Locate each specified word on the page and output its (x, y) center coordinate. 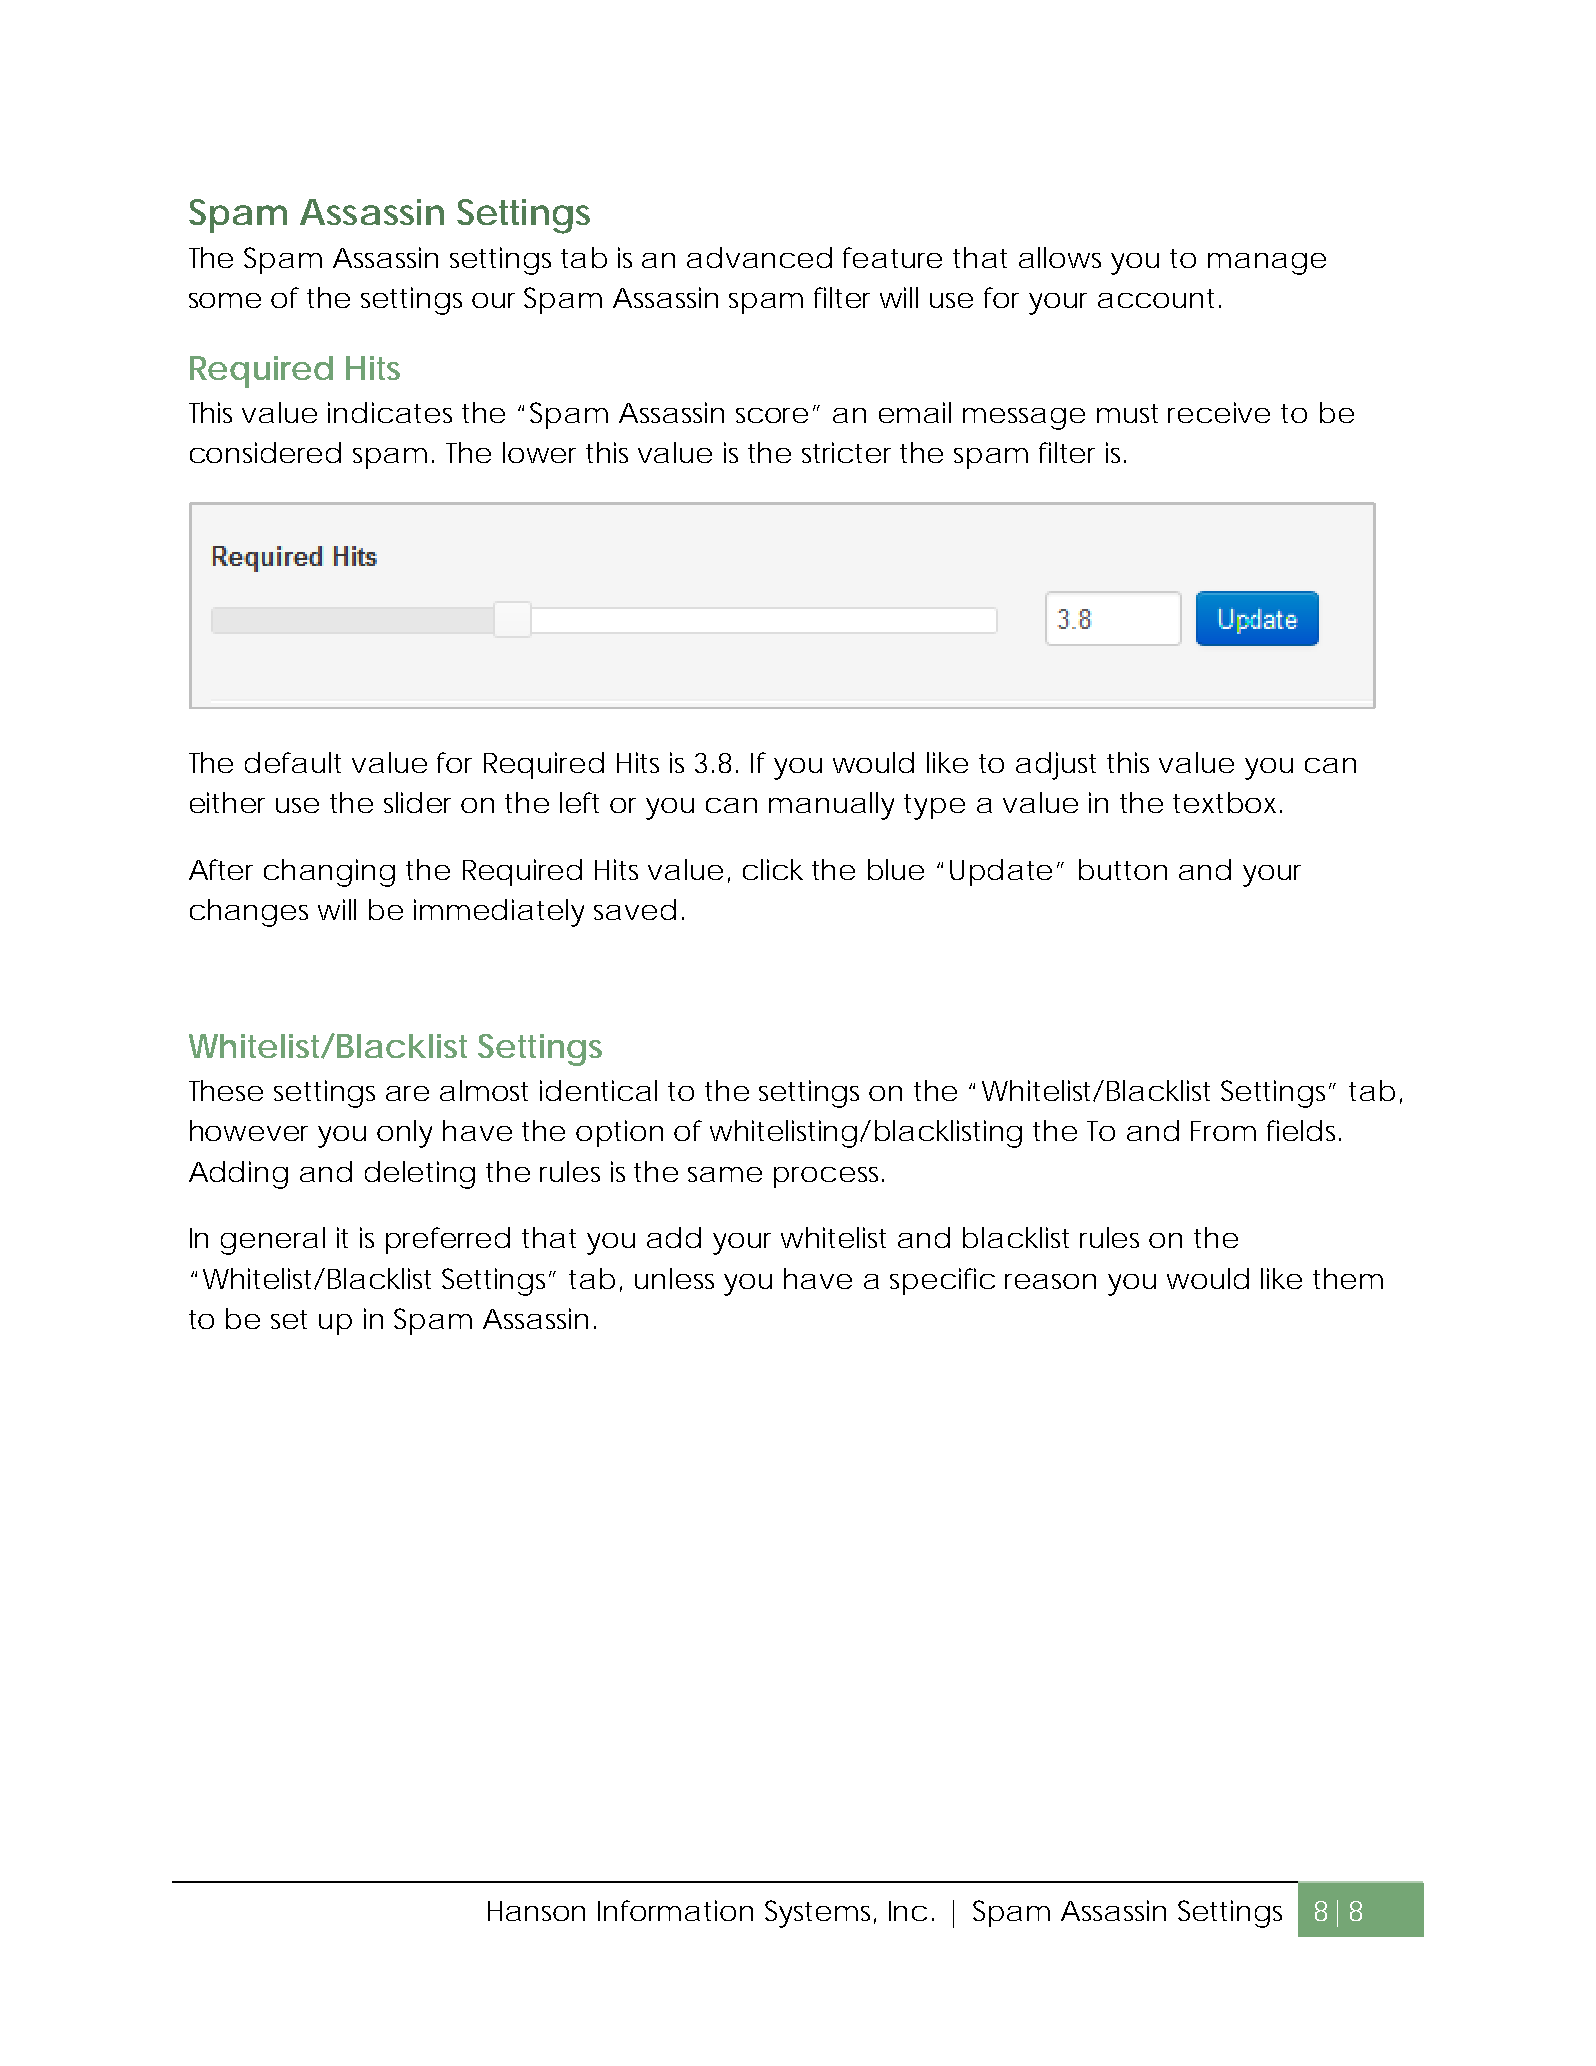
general (273, 1241)
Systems (820, 1914)
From (1223, 1131)
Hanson (536, 1911)
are (407, 1093)
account (1159, 298)
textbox (1227, 802)
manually (831, 806)
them (1348, 1278)
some (225, 300)
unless (674, 1278)
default (293, 762)
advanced (759, 257)
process (829, 1177)
